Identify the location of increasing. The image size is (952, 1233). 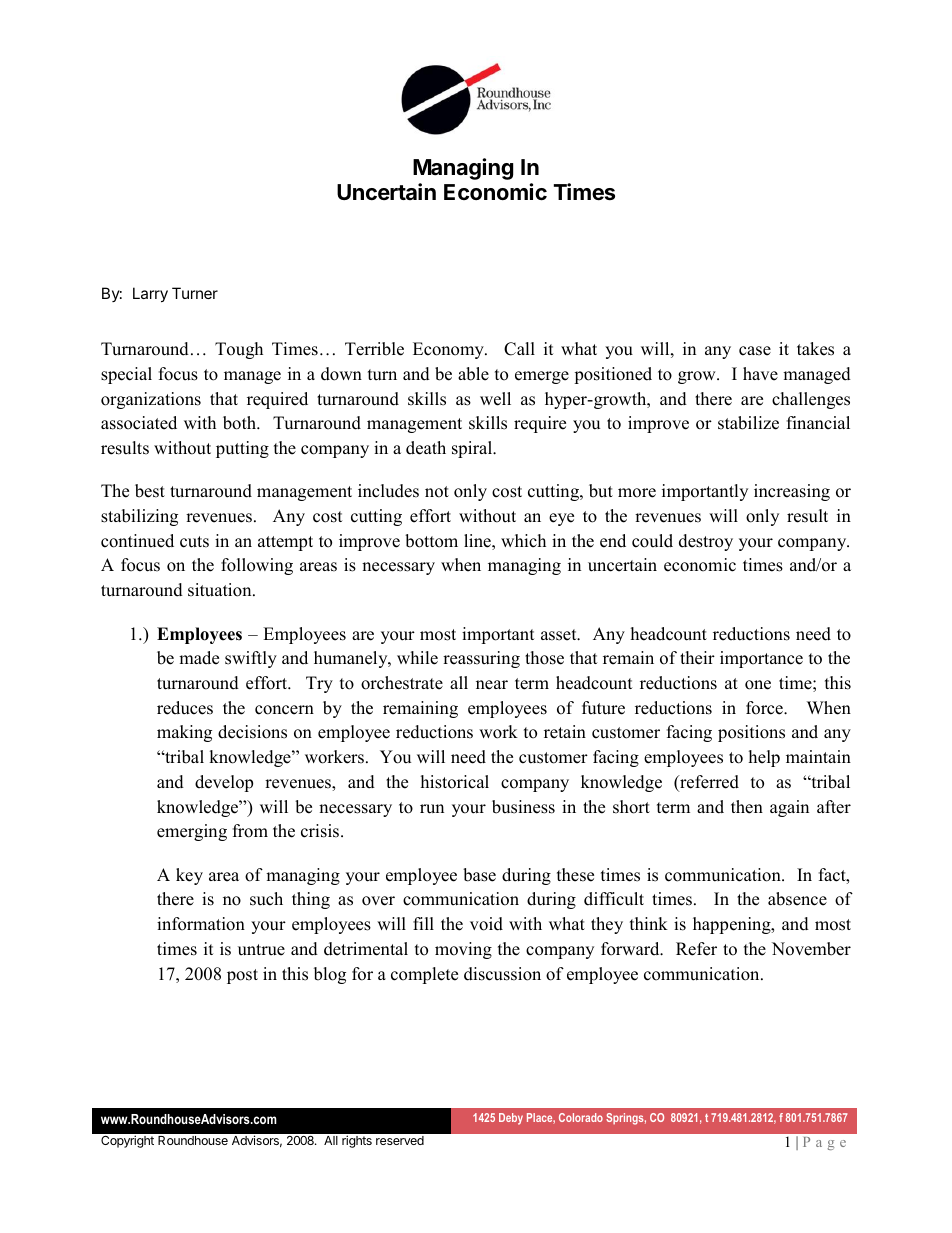
(792, 492).
